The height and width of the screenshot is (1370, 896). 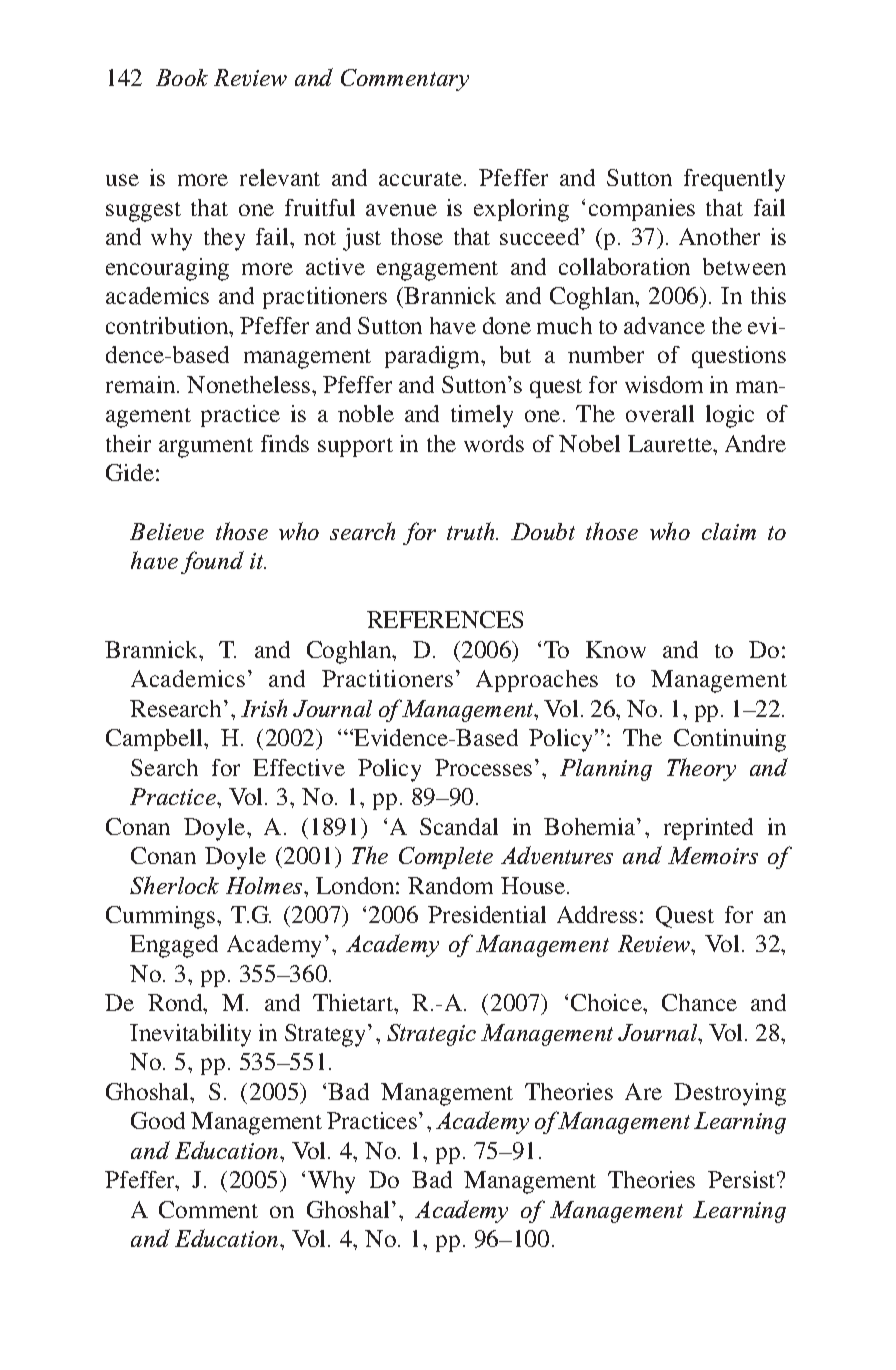 I want to click on accurate, so click(x=422, y=179).
